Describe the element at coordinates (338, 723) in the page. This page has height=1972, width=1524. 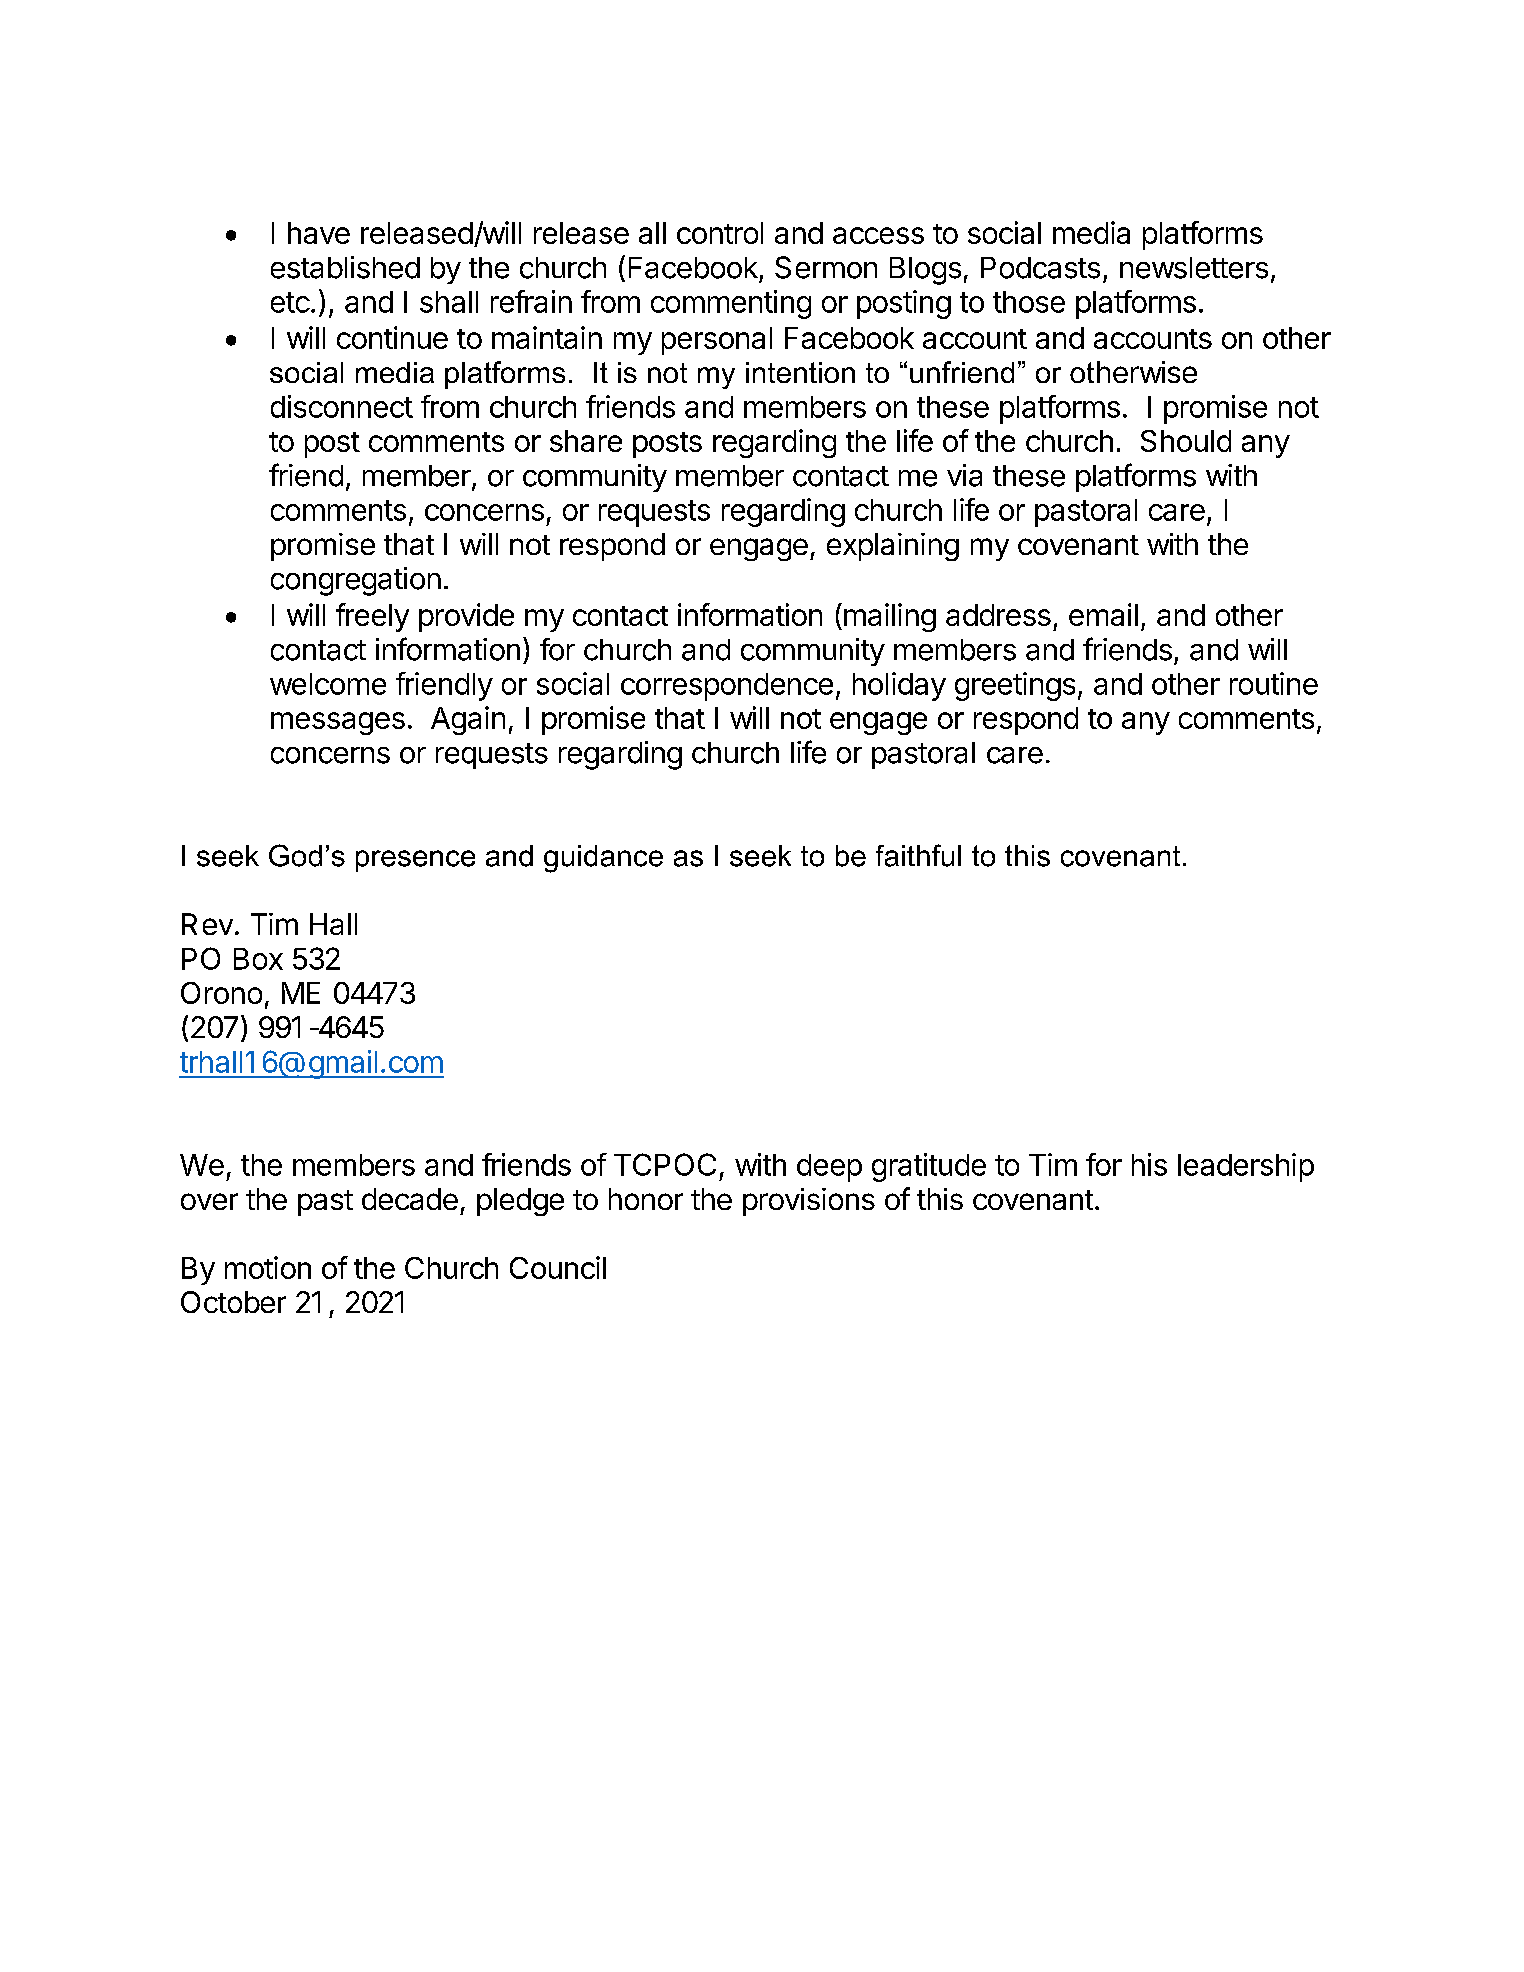
I see `messages` at that location.
